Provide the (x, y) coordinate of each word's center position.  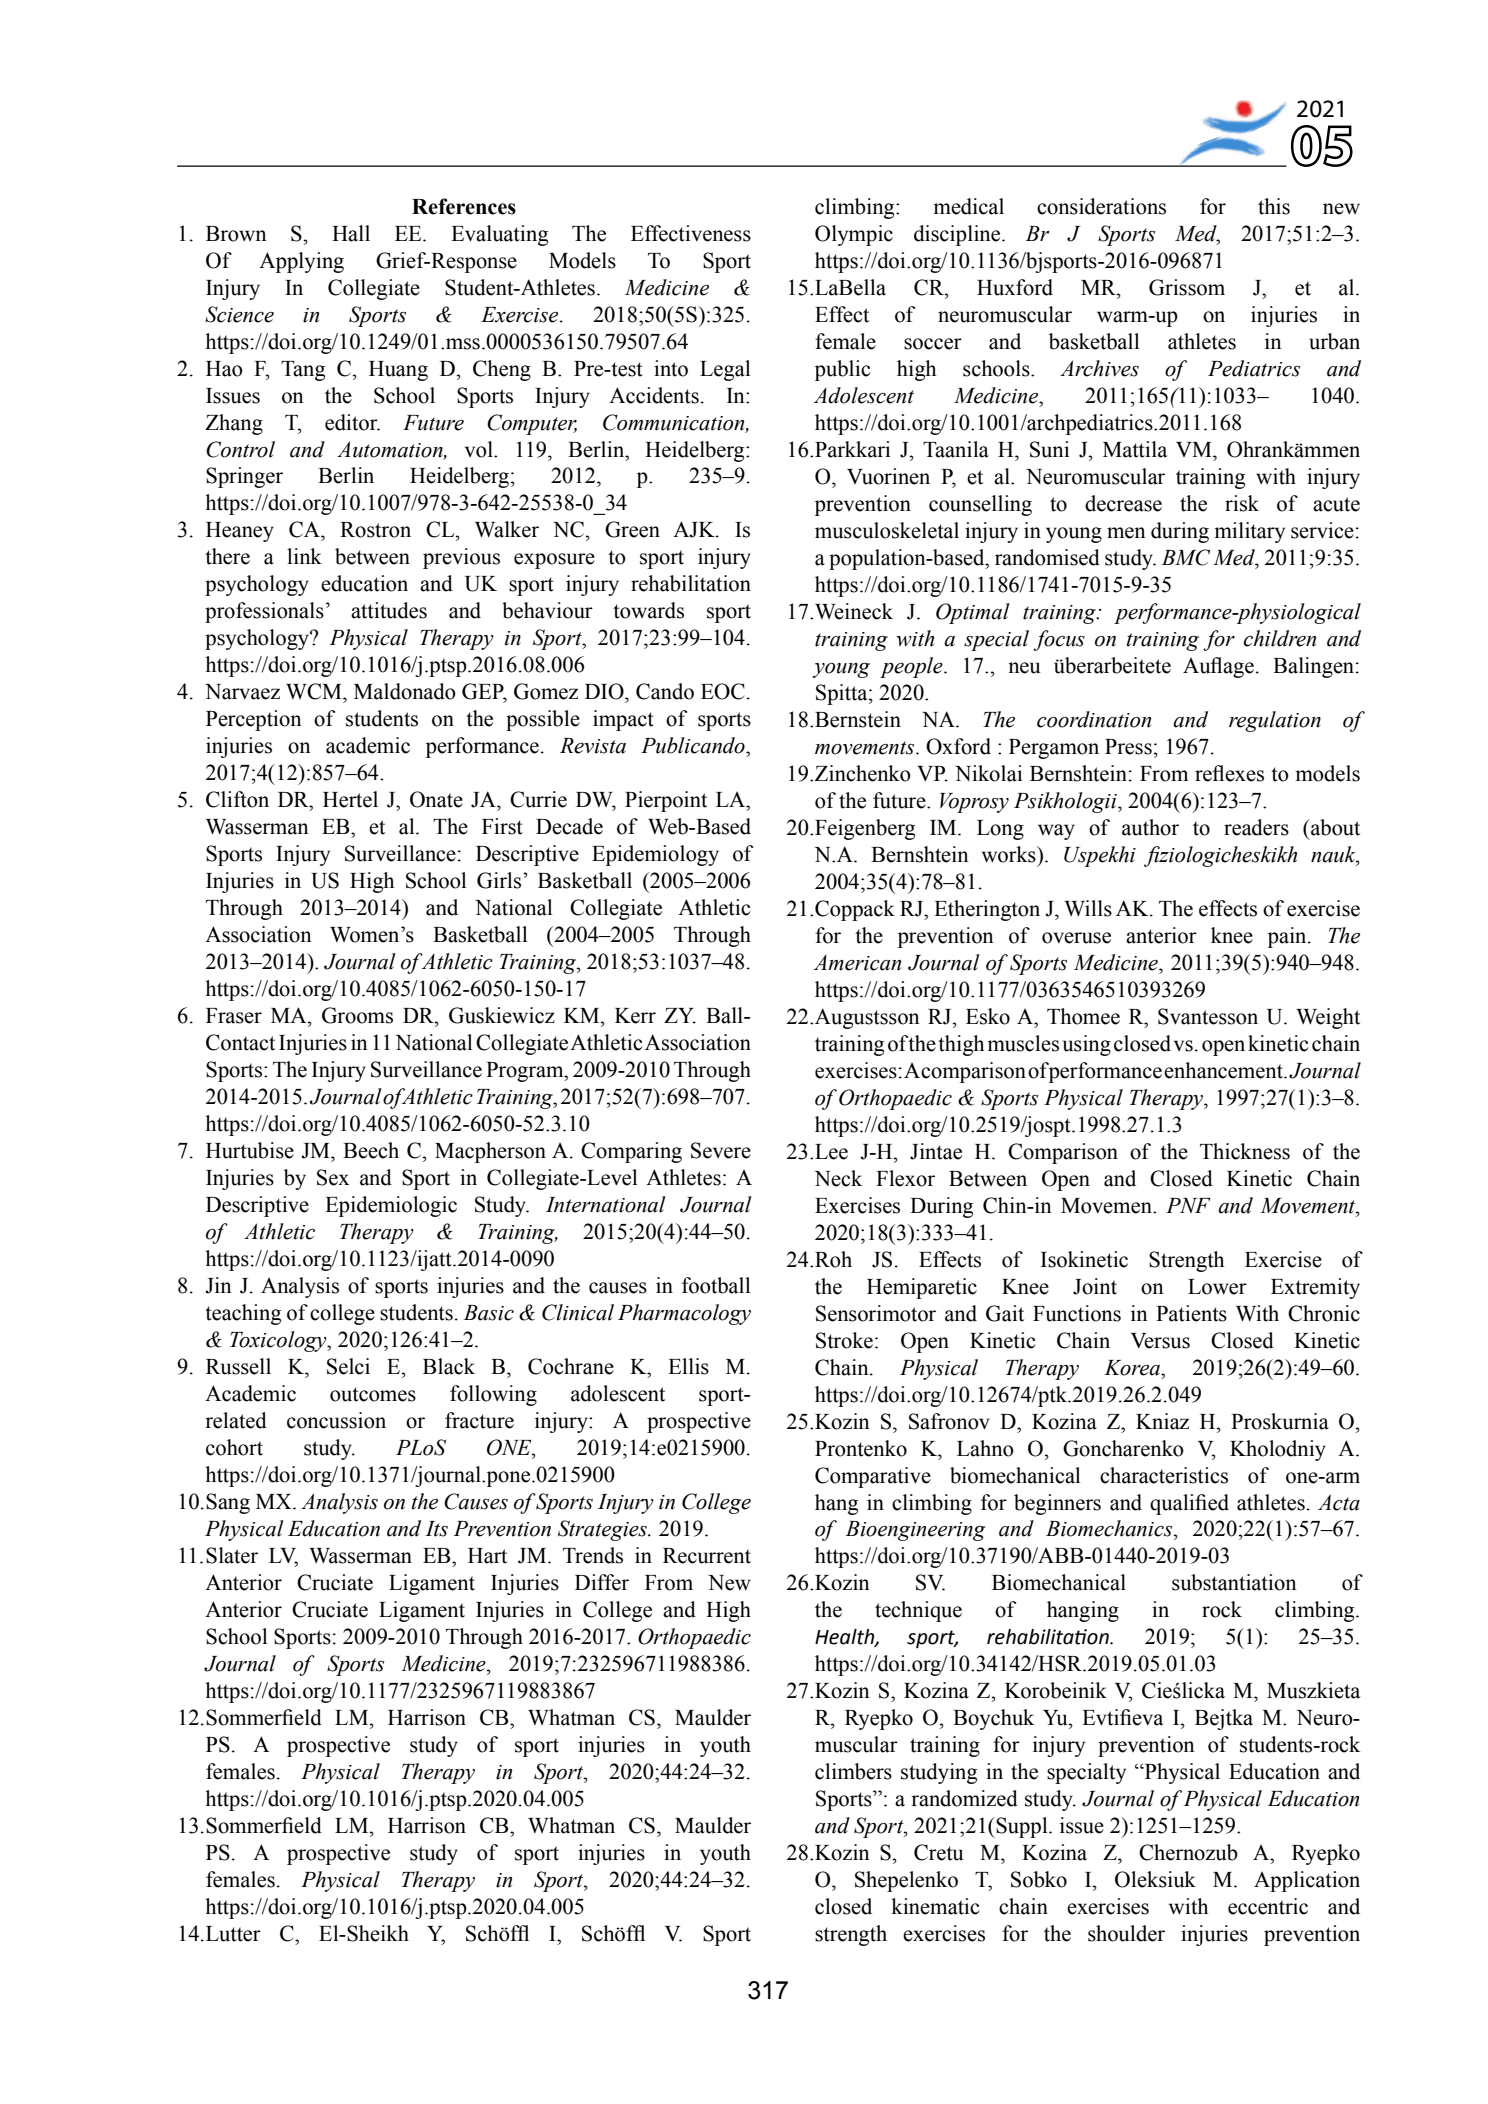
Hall (351, 233)
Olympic (854, 235)
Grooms (357, 1015)
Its (436, 1529)
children (1280, 638)
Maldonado (405, 691)
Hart (487, 1556)
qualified (1189, 1504)
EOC (723, 691)
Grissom (1187, 287)
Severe (721, 1150)
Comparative (873, 1477)
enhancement (1224, 1070)
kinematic (935, 1906)
